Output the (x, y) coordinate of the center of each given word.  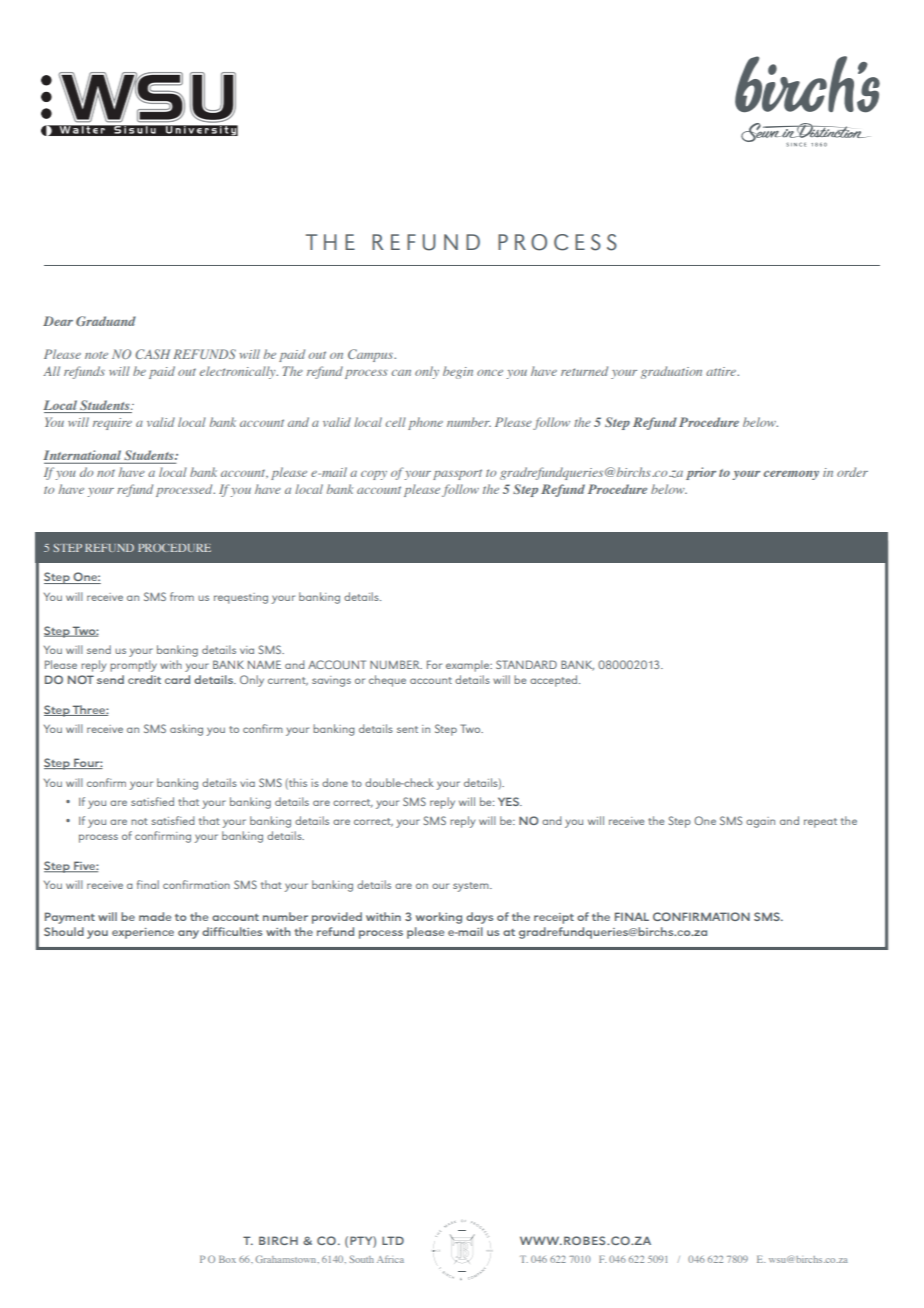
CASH (152, 354)
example (469, 666)
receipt (554, 918)
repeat (820, 823)
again (760, 822)
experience (143, 933)
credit (144, 679)
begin (458, 372)
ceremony (791, 475)
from (182, 596)
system (472, 887)
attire (722, 371)
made (155, 916)
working (439, 918)
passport (457, 474)
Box (227, 1259)
